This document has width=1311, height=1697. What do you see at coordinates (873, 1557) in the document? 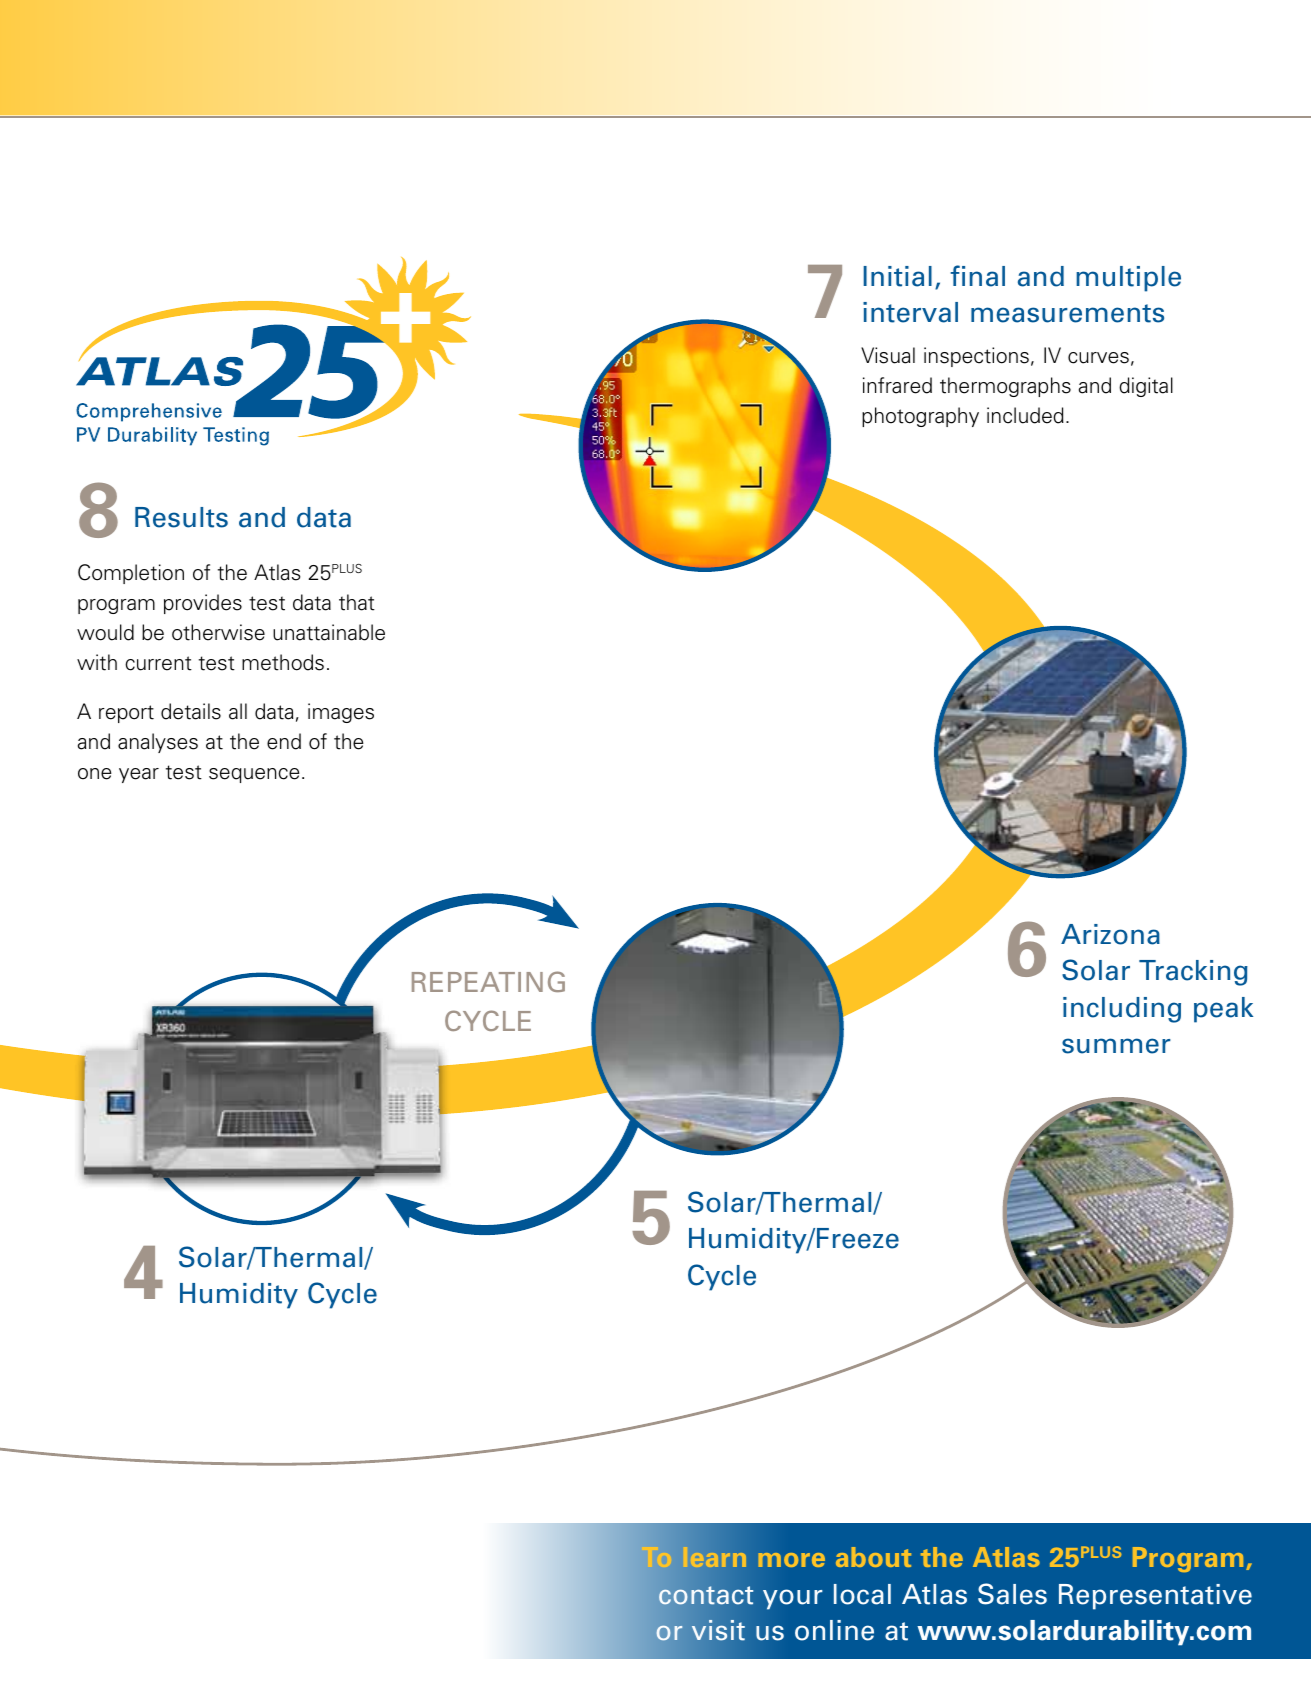
I see `about` at bounding box center [873, 1557].
